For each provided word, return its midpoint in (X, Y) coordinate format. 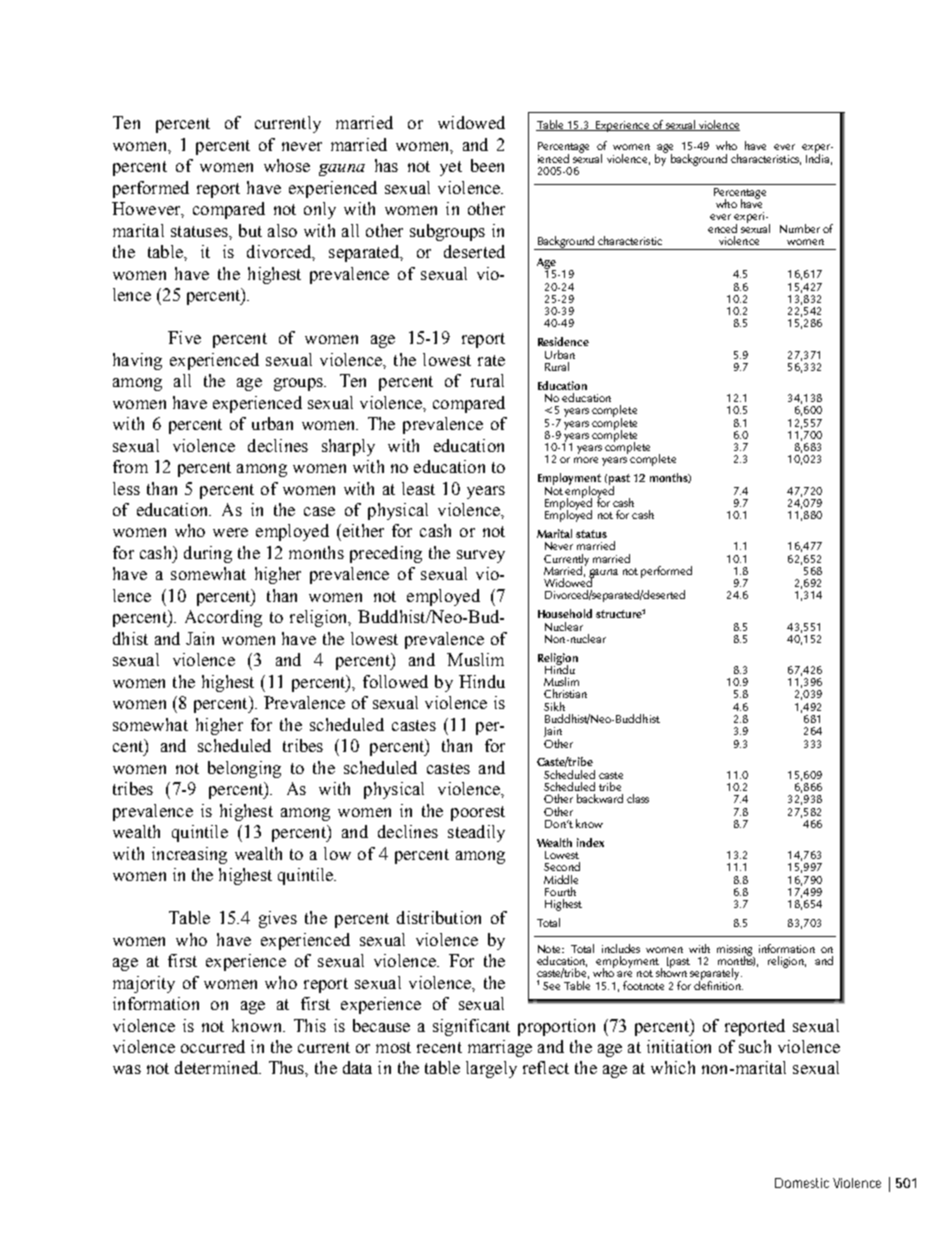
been (487, 165)
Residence (563, 341)
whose (287, 165)
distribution (439, 917)
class (638, 798)
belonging (244, 769)
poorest (478, 813)
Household (565, 613)
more (586, 460)
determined (218, 1067)
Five (184, 337)
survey (481, 556)
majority (144, 984)
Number (800, 228)
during (208, 554)
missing (735, 951)
